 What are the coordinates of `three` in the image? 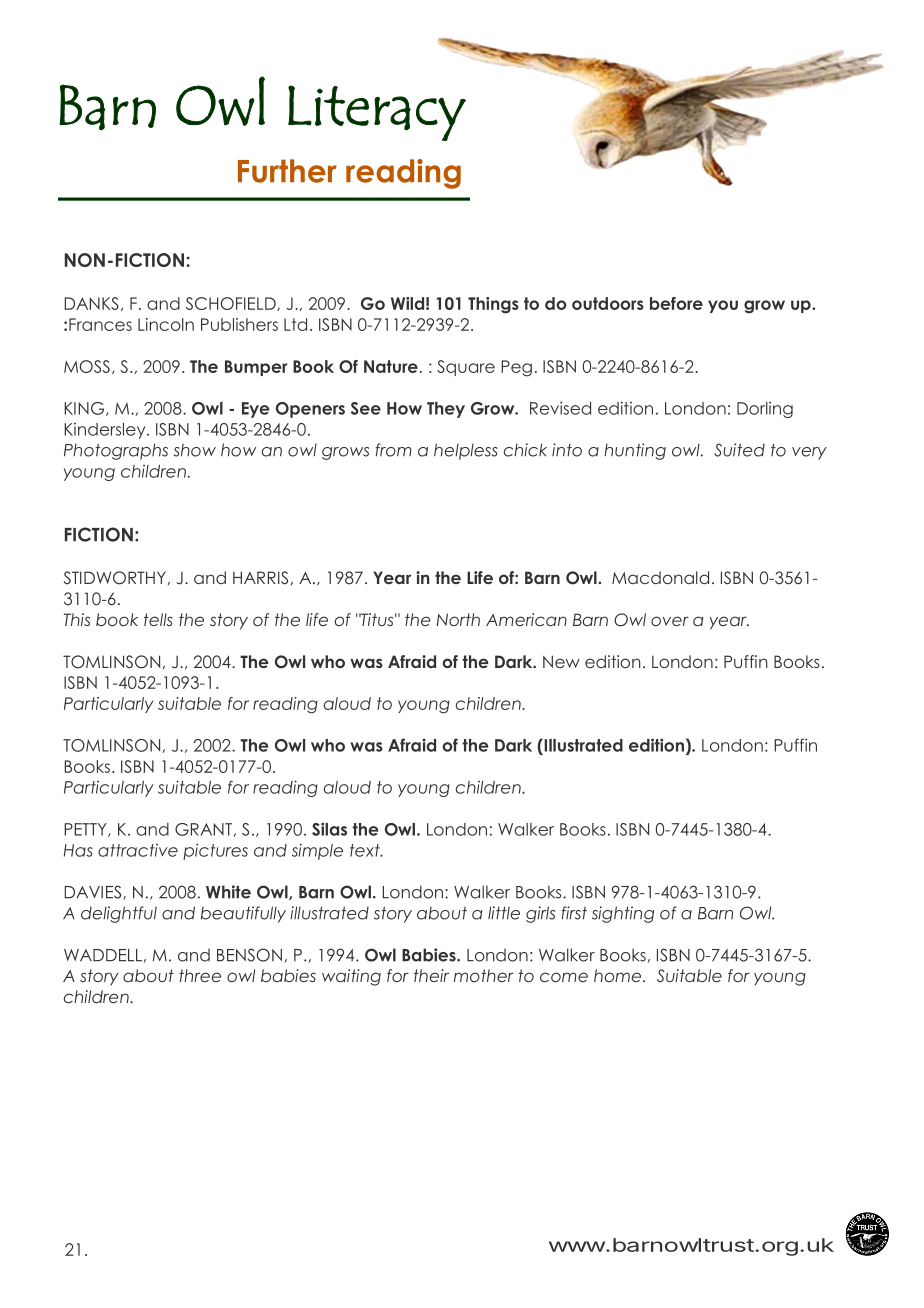 It's located at (200, 975).
